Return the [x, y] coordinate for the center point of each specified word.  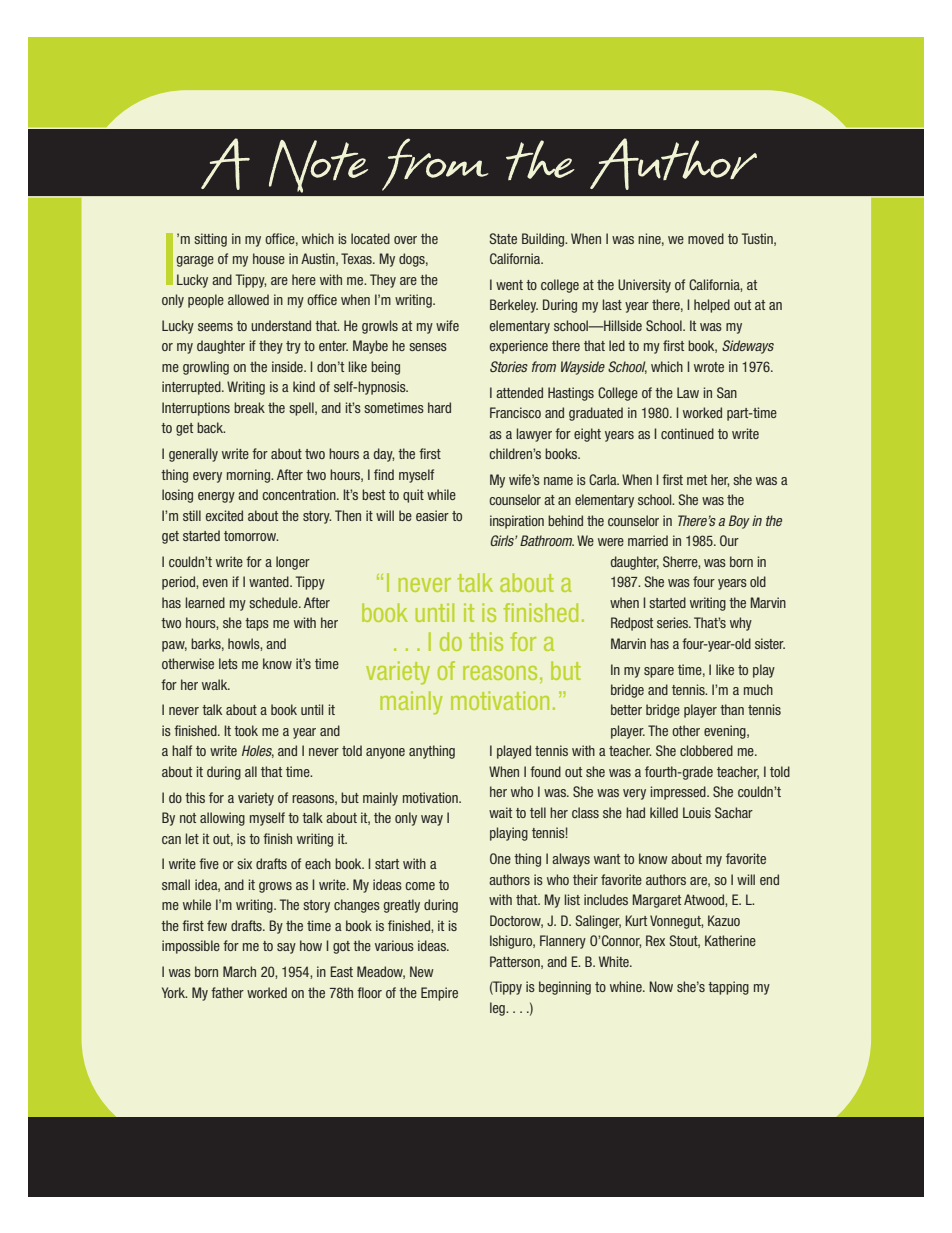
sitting [210, 240]
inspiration [517, 522]
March [239, 971]
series [674, 622]
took [246, 730]
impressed [679, 793]
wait [500, 812]
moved [706, 238]
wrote [709, 367]
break [249, 407]
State [503, 238]
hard [439, 407]
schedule [274, 602]
